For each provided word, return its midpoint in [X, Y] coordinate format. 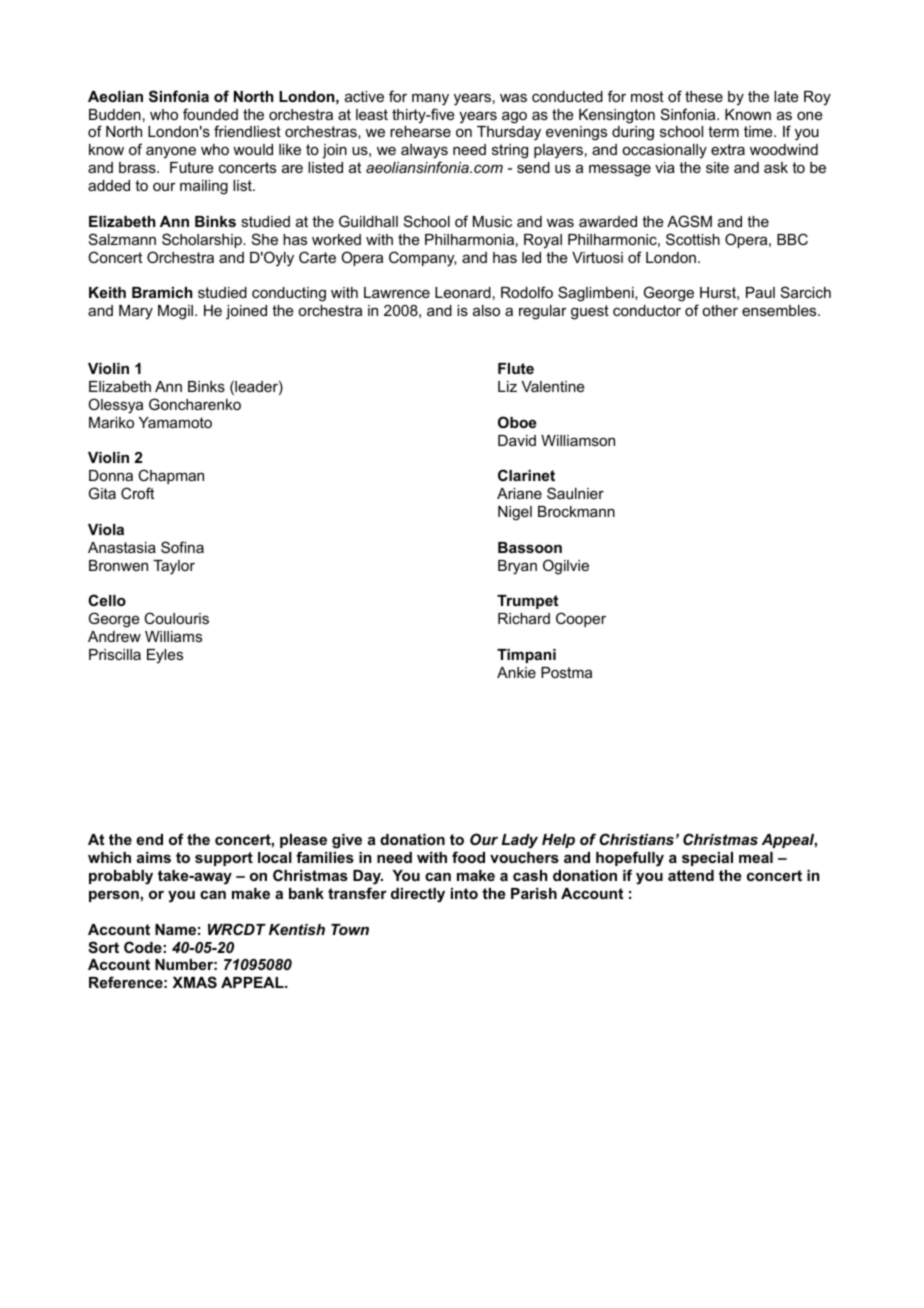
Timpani [526, 656]
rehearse [420, 131]
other [720, 310]
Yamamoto [175, 422]
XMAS [195, 982]
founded [210, 114]
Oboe [517, 422]
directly [418, 895]
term [723, 131]
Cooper [581, 619]
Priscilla [115, 654]
